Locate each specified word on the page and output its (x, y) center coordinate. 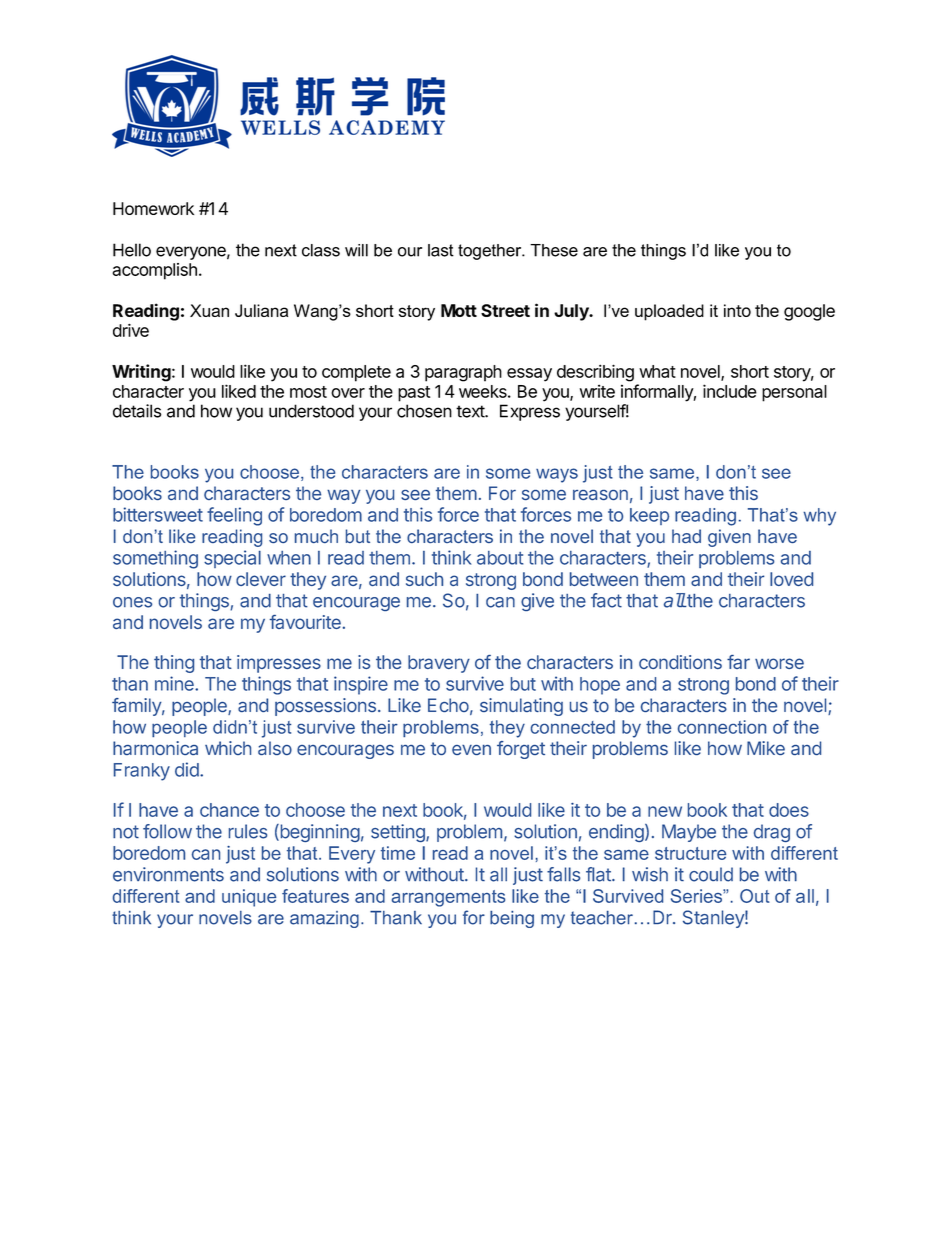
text (471, 411)
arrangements (448, 898)
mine (175, 683)
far (738, 662)
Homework (153, 208)
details (137, 411)
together (491, 252)
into (737, 310)
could (711, 874)
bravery (439, 664)
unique (249, 898)
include (730, 391)
